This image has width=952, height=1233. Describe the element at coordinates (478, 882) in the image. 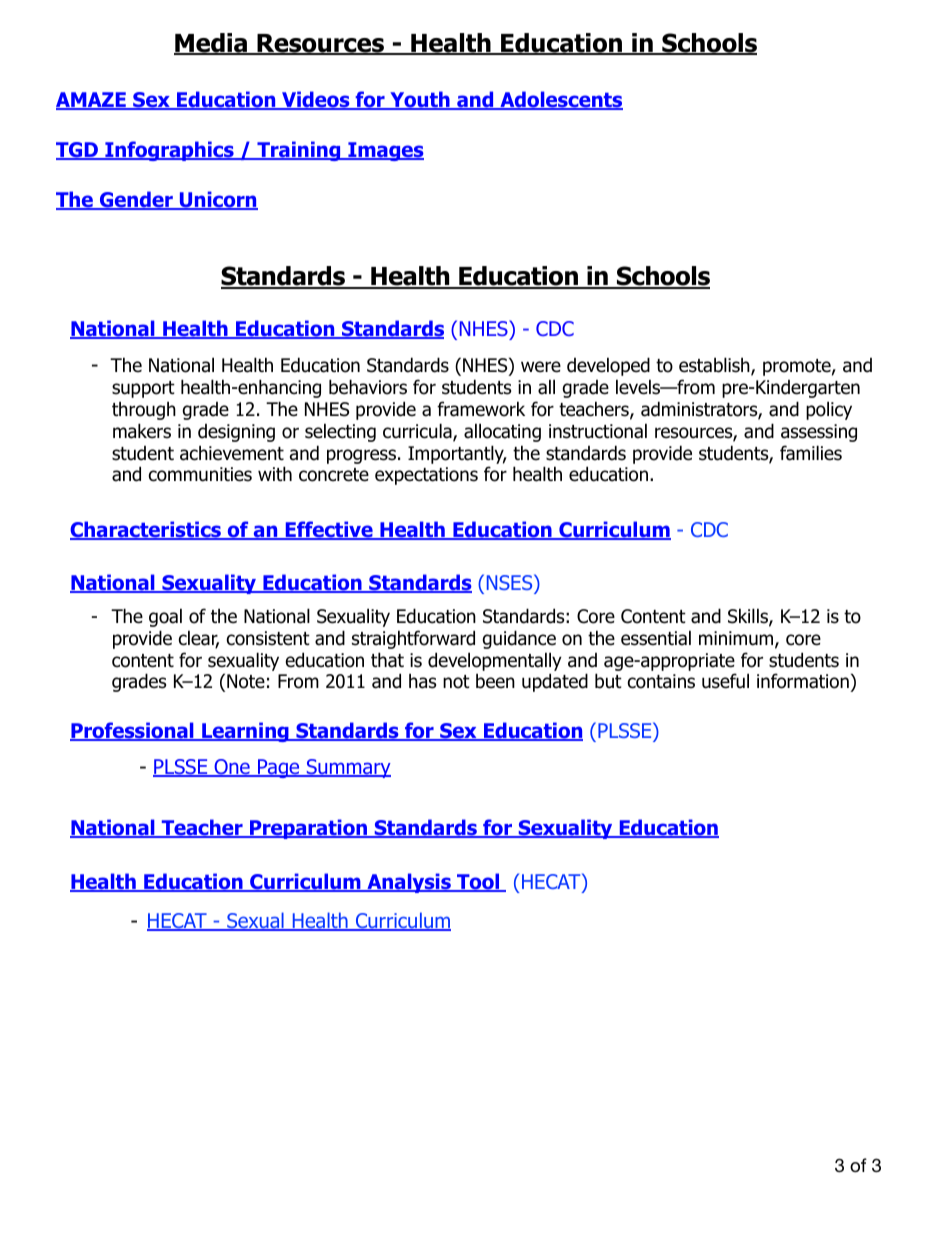

I see `Tool` at that location.
